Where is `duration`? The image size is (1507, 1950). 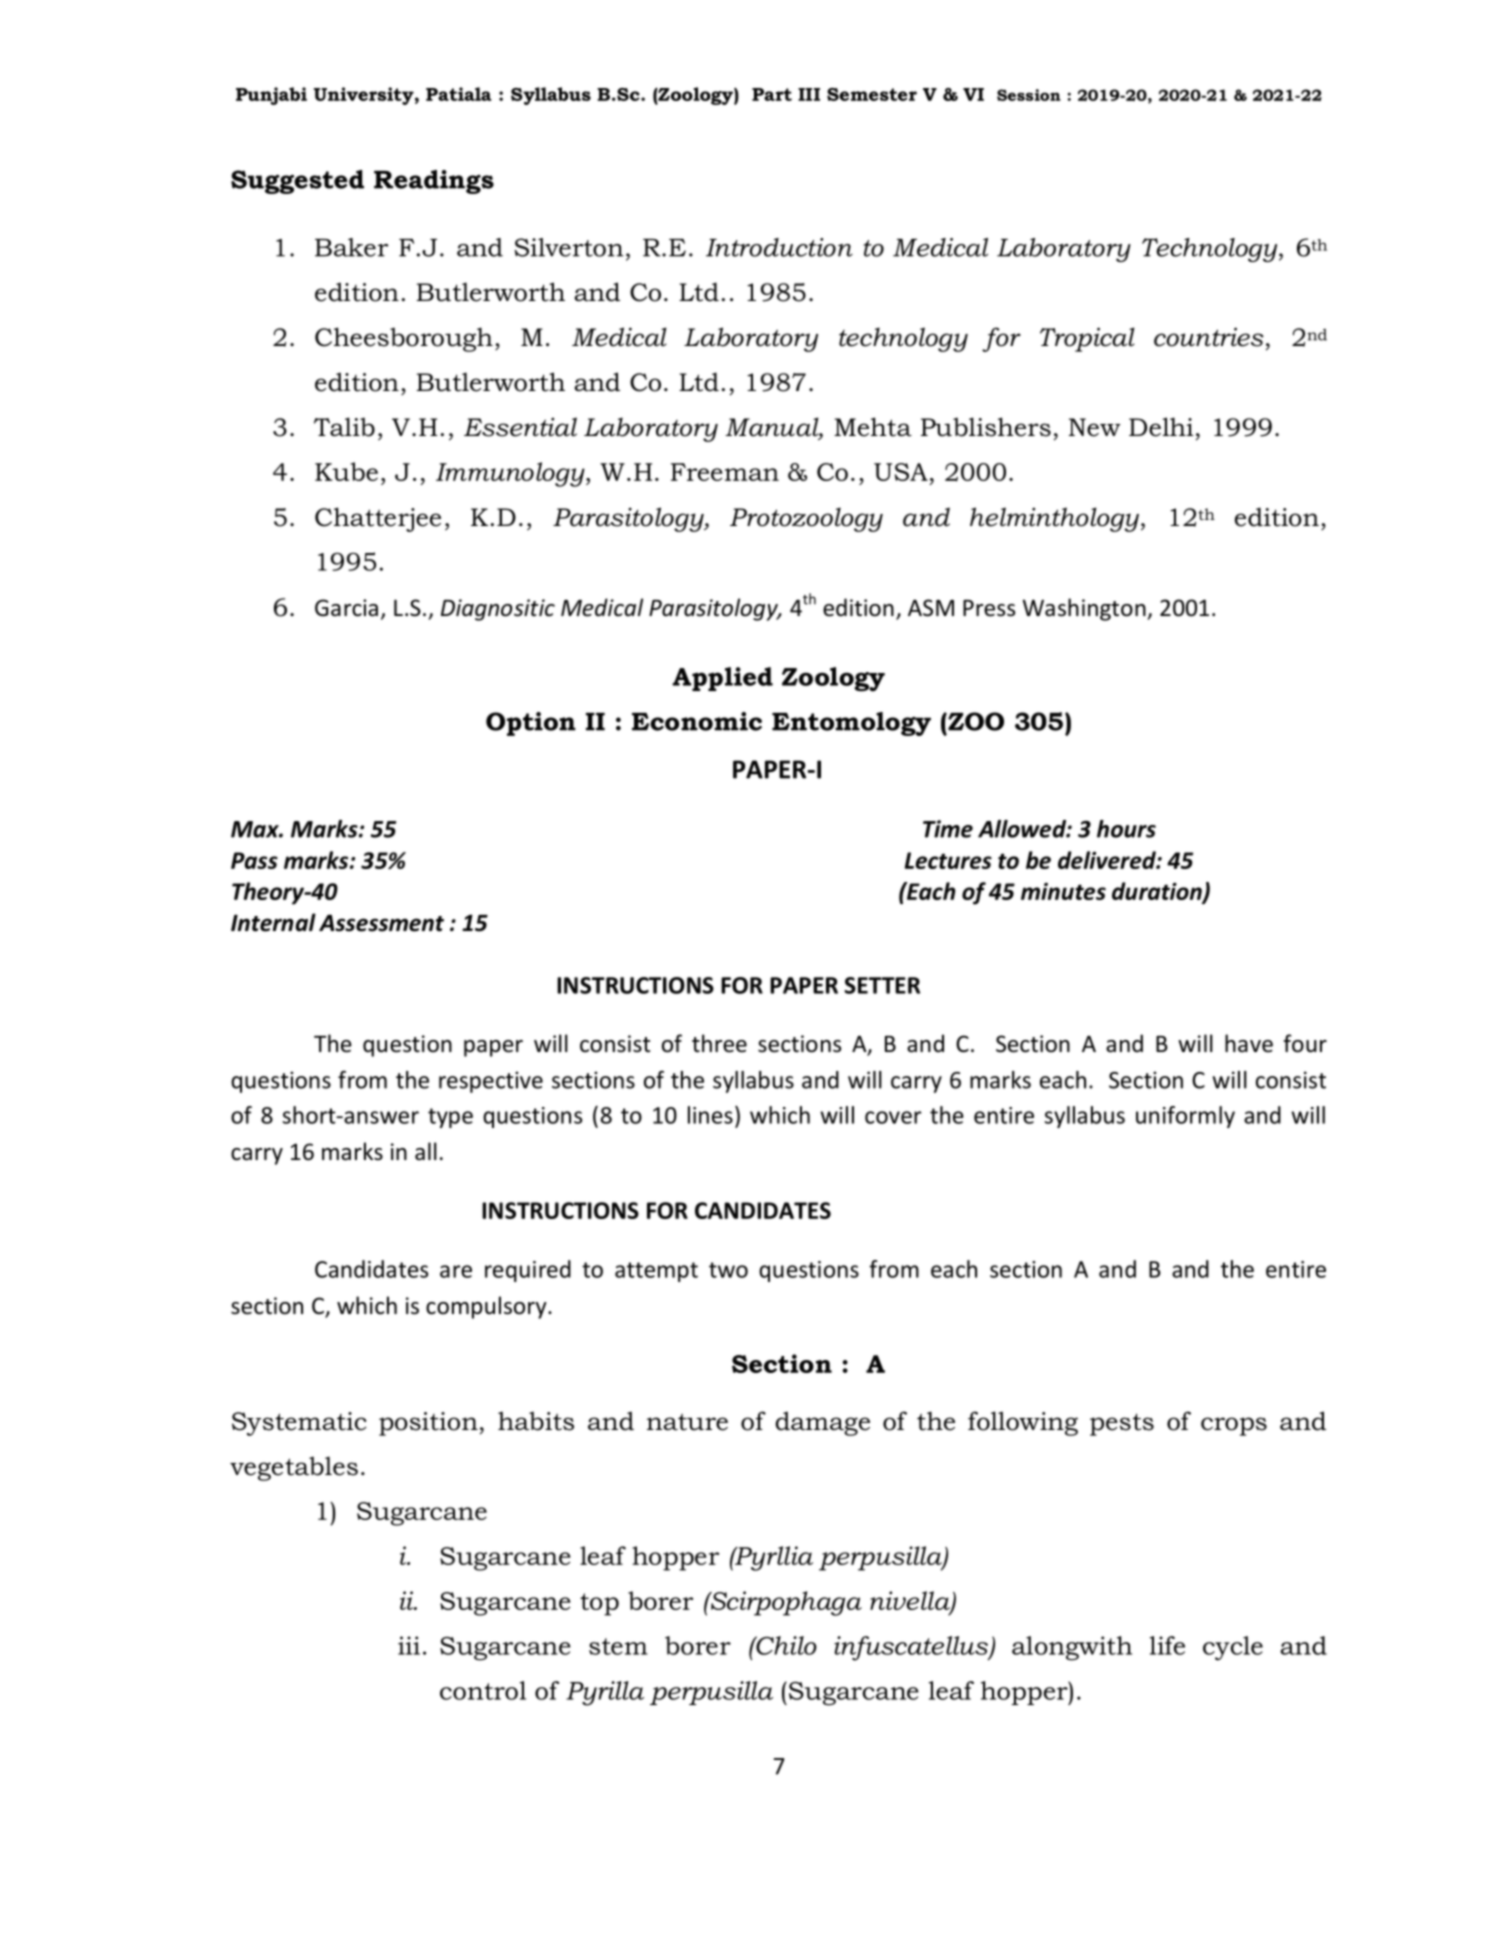 duration is located at coordinates (1158, 892).
